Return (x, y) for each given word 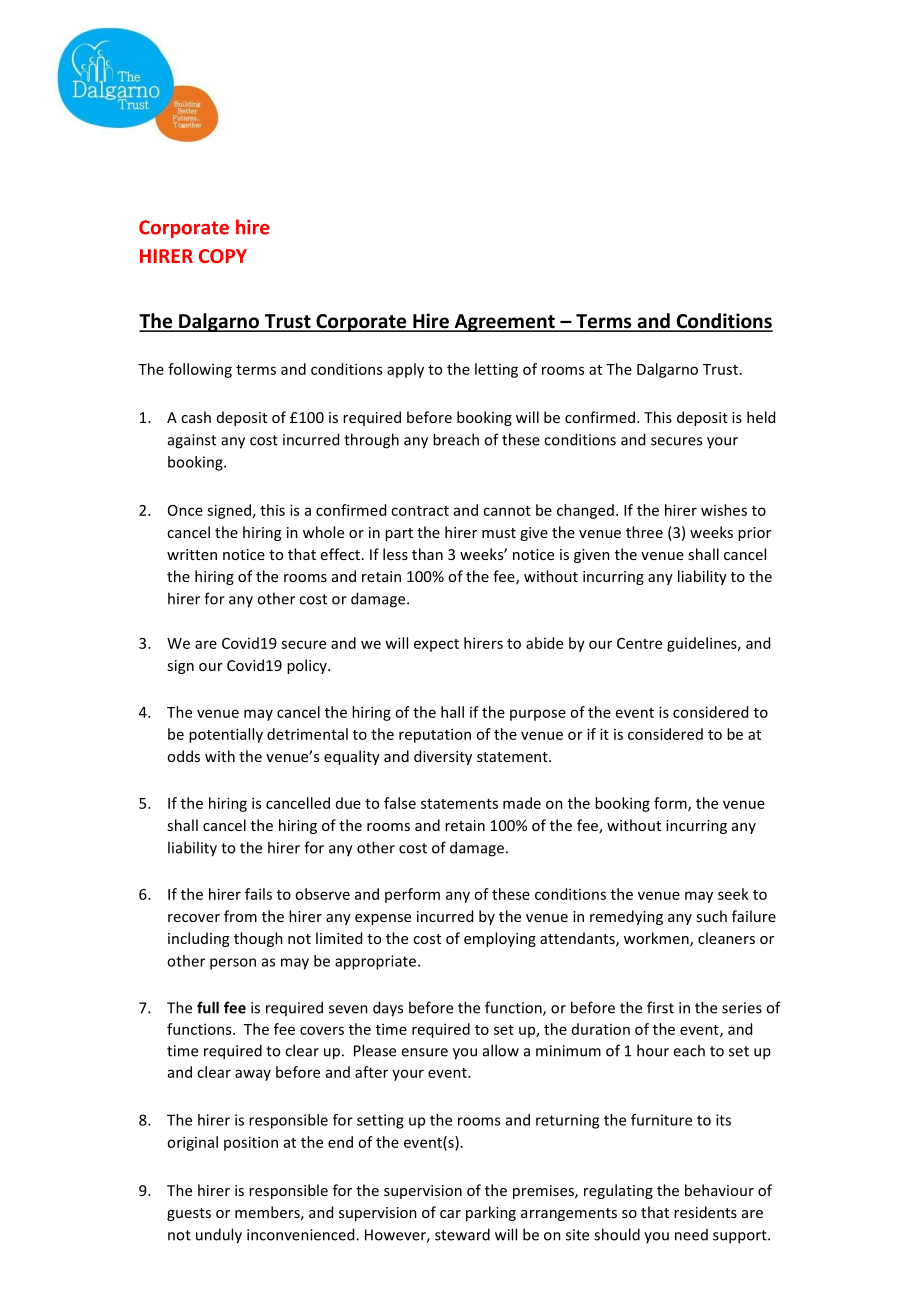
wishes (724, 510)
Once (185, 510)
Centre (639, 643)
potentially (226, 735)
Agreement (504, 323)
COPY (223, 256)
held (761, 417)
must (499, 533)
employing (500, 939)
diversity (443, 757)
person (233, 964)
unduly (219, 1236)
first (660, 1007)
